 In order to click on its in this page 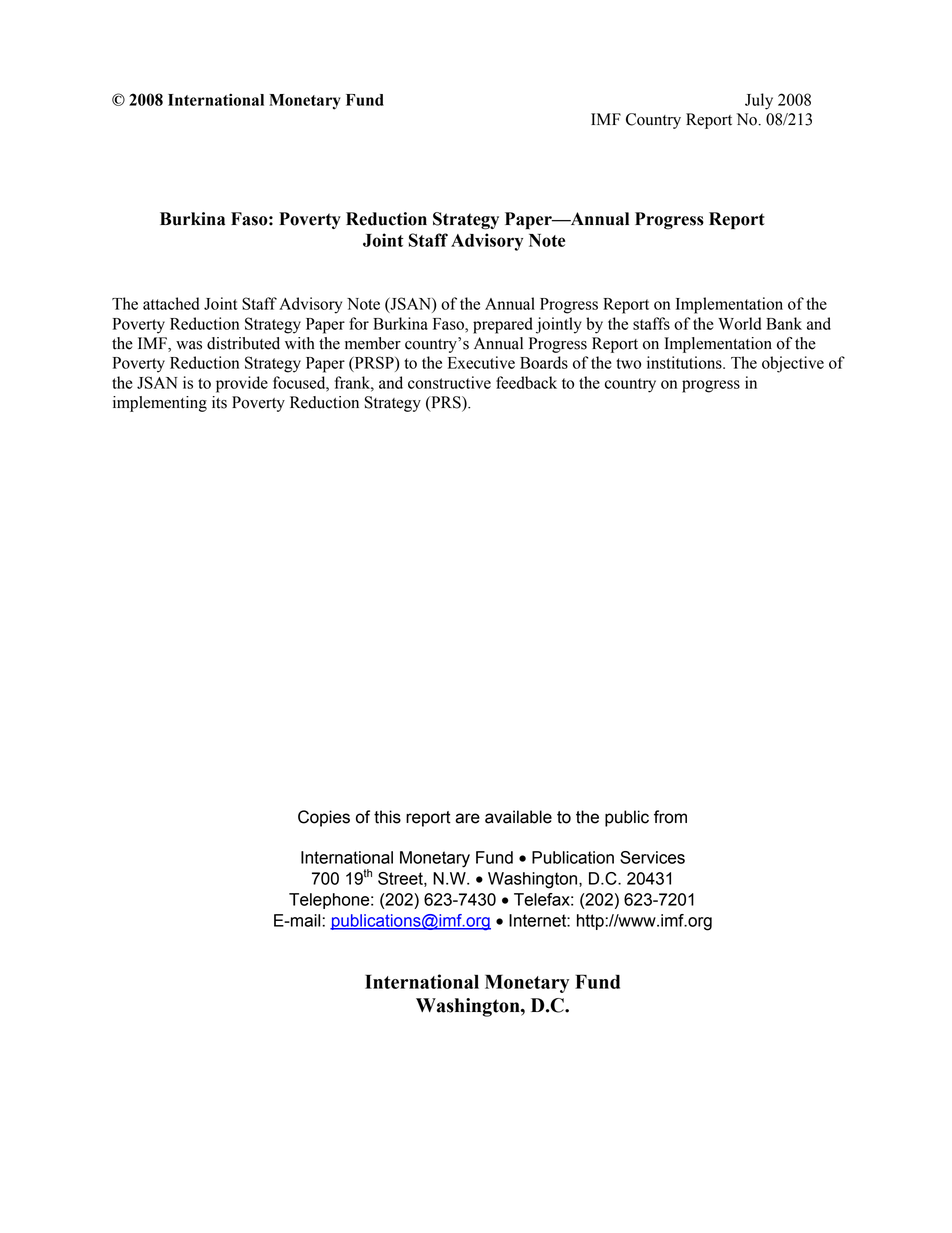, I will do `click(219, 402)`.
